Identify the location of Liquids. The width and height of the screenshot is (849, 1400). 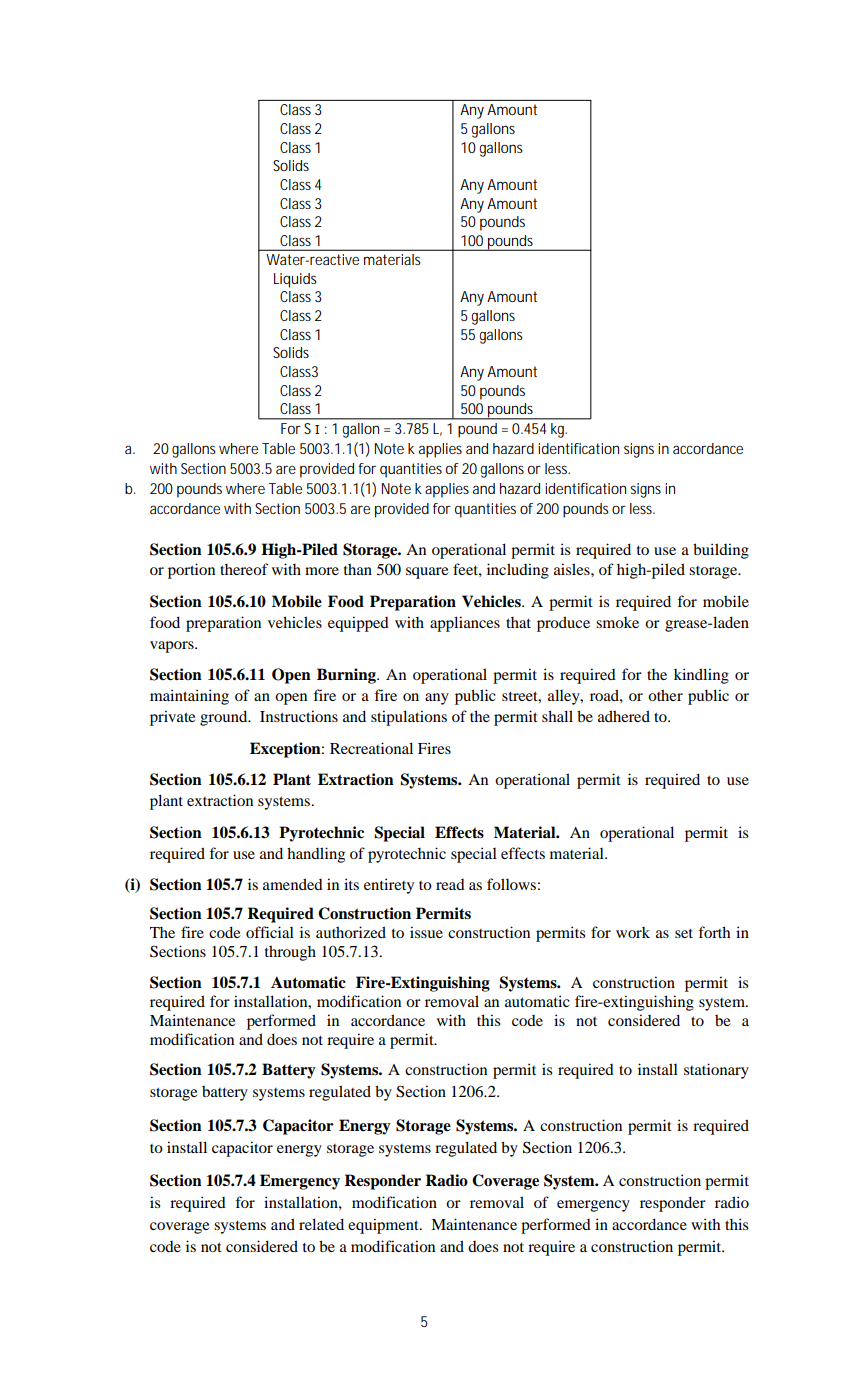
(295, 280).
